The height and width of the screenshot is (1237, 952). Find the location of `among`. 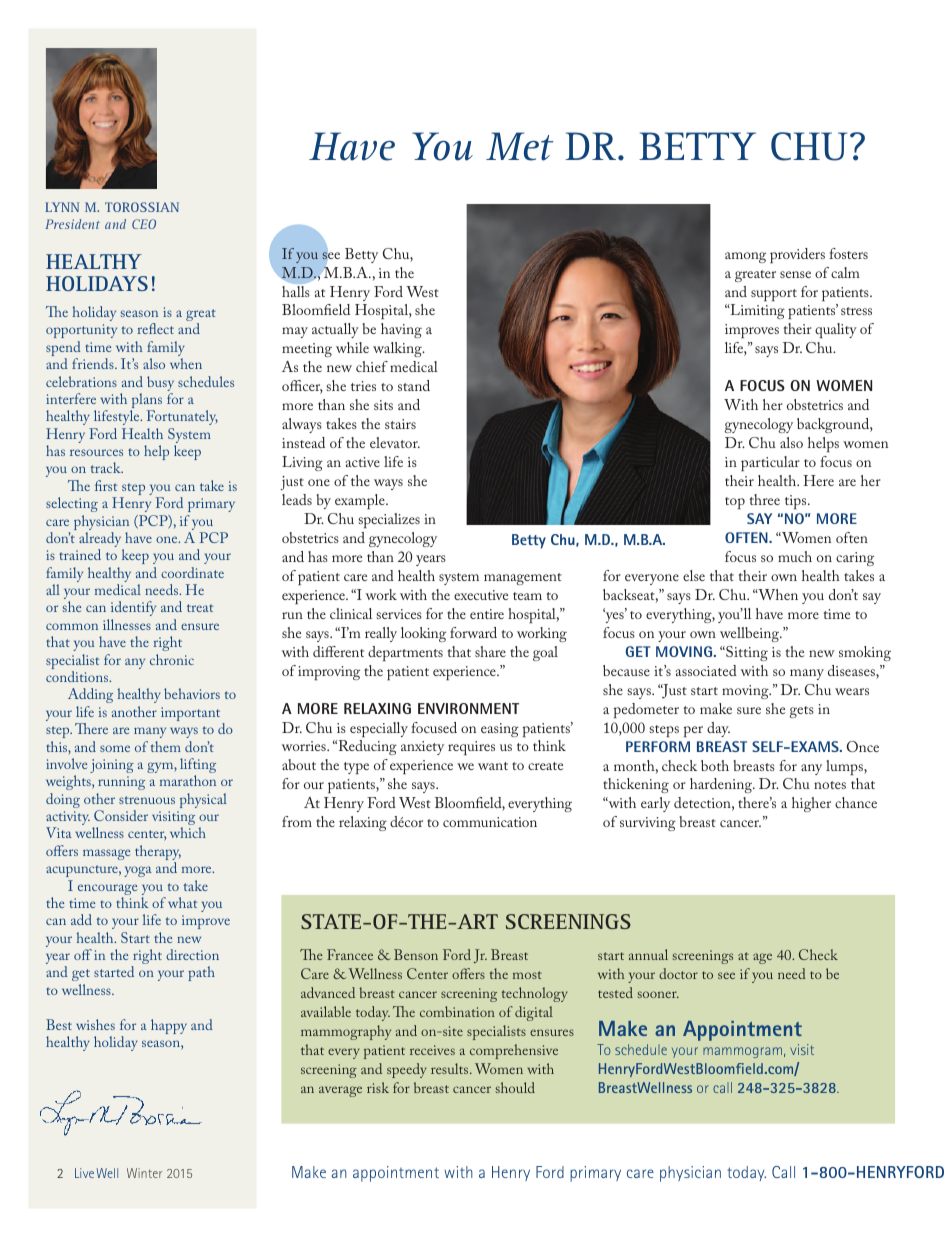

among is located at coordinates (745, 257).
